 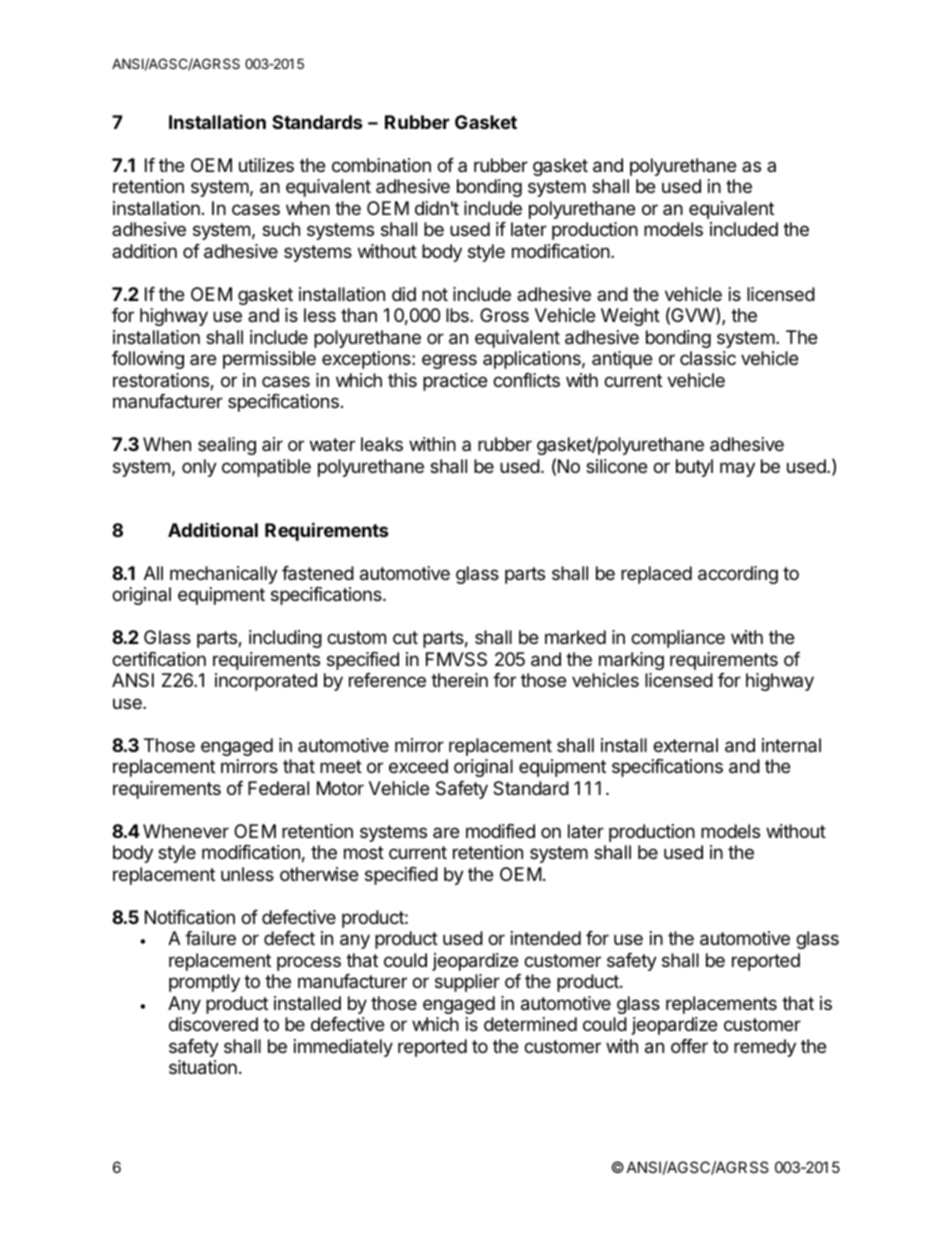 What do you see at coordinates (278, 788) in the screenshot?
I see `Federal` at bounding box center [278, 788].
